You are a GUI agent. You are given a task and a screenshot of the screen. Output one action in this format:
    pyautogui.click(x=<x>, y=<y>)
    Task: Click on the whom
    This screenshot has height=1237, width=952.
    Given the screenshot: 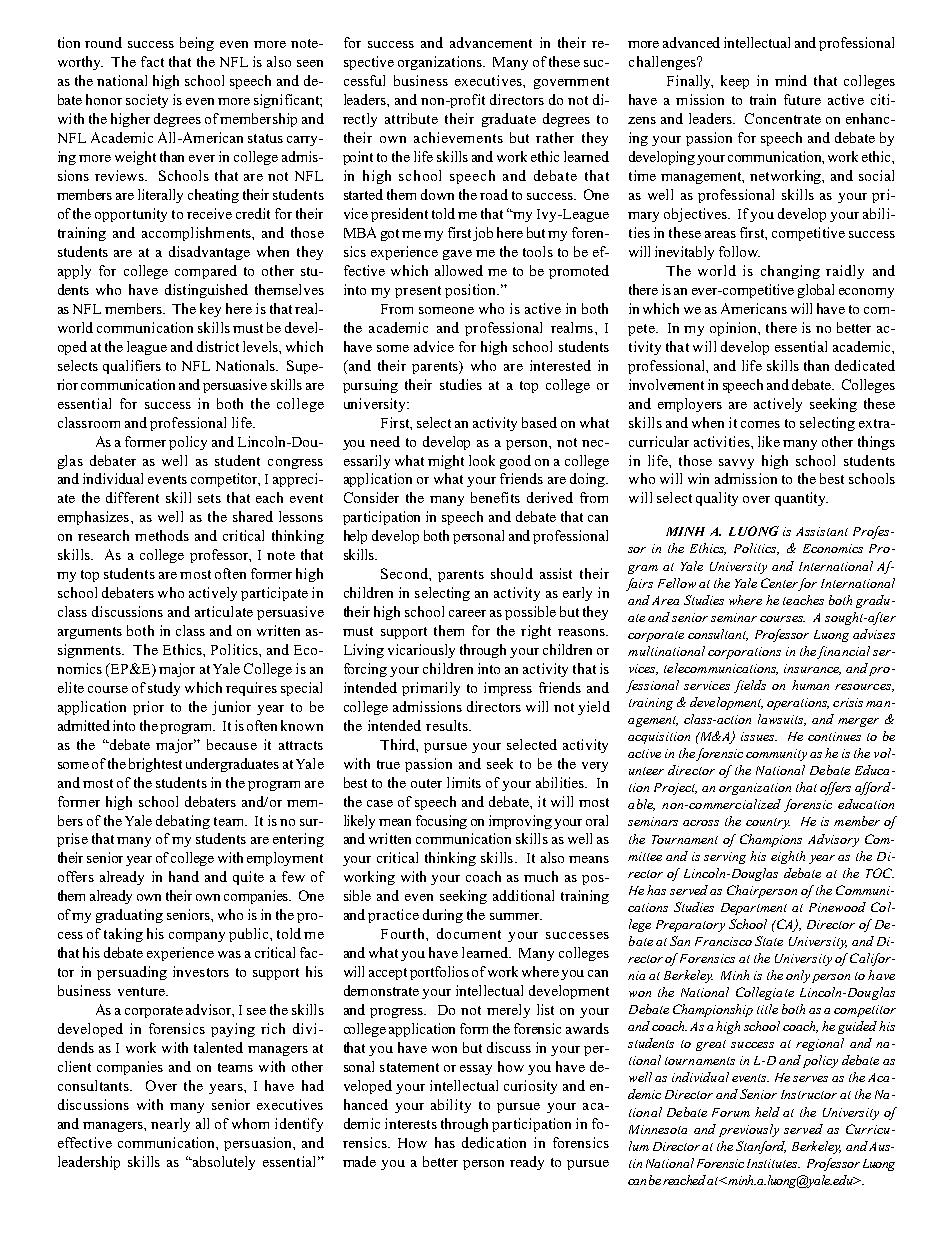 What is the action you would take?
    pyautogui.click(x=250, y=1123)
